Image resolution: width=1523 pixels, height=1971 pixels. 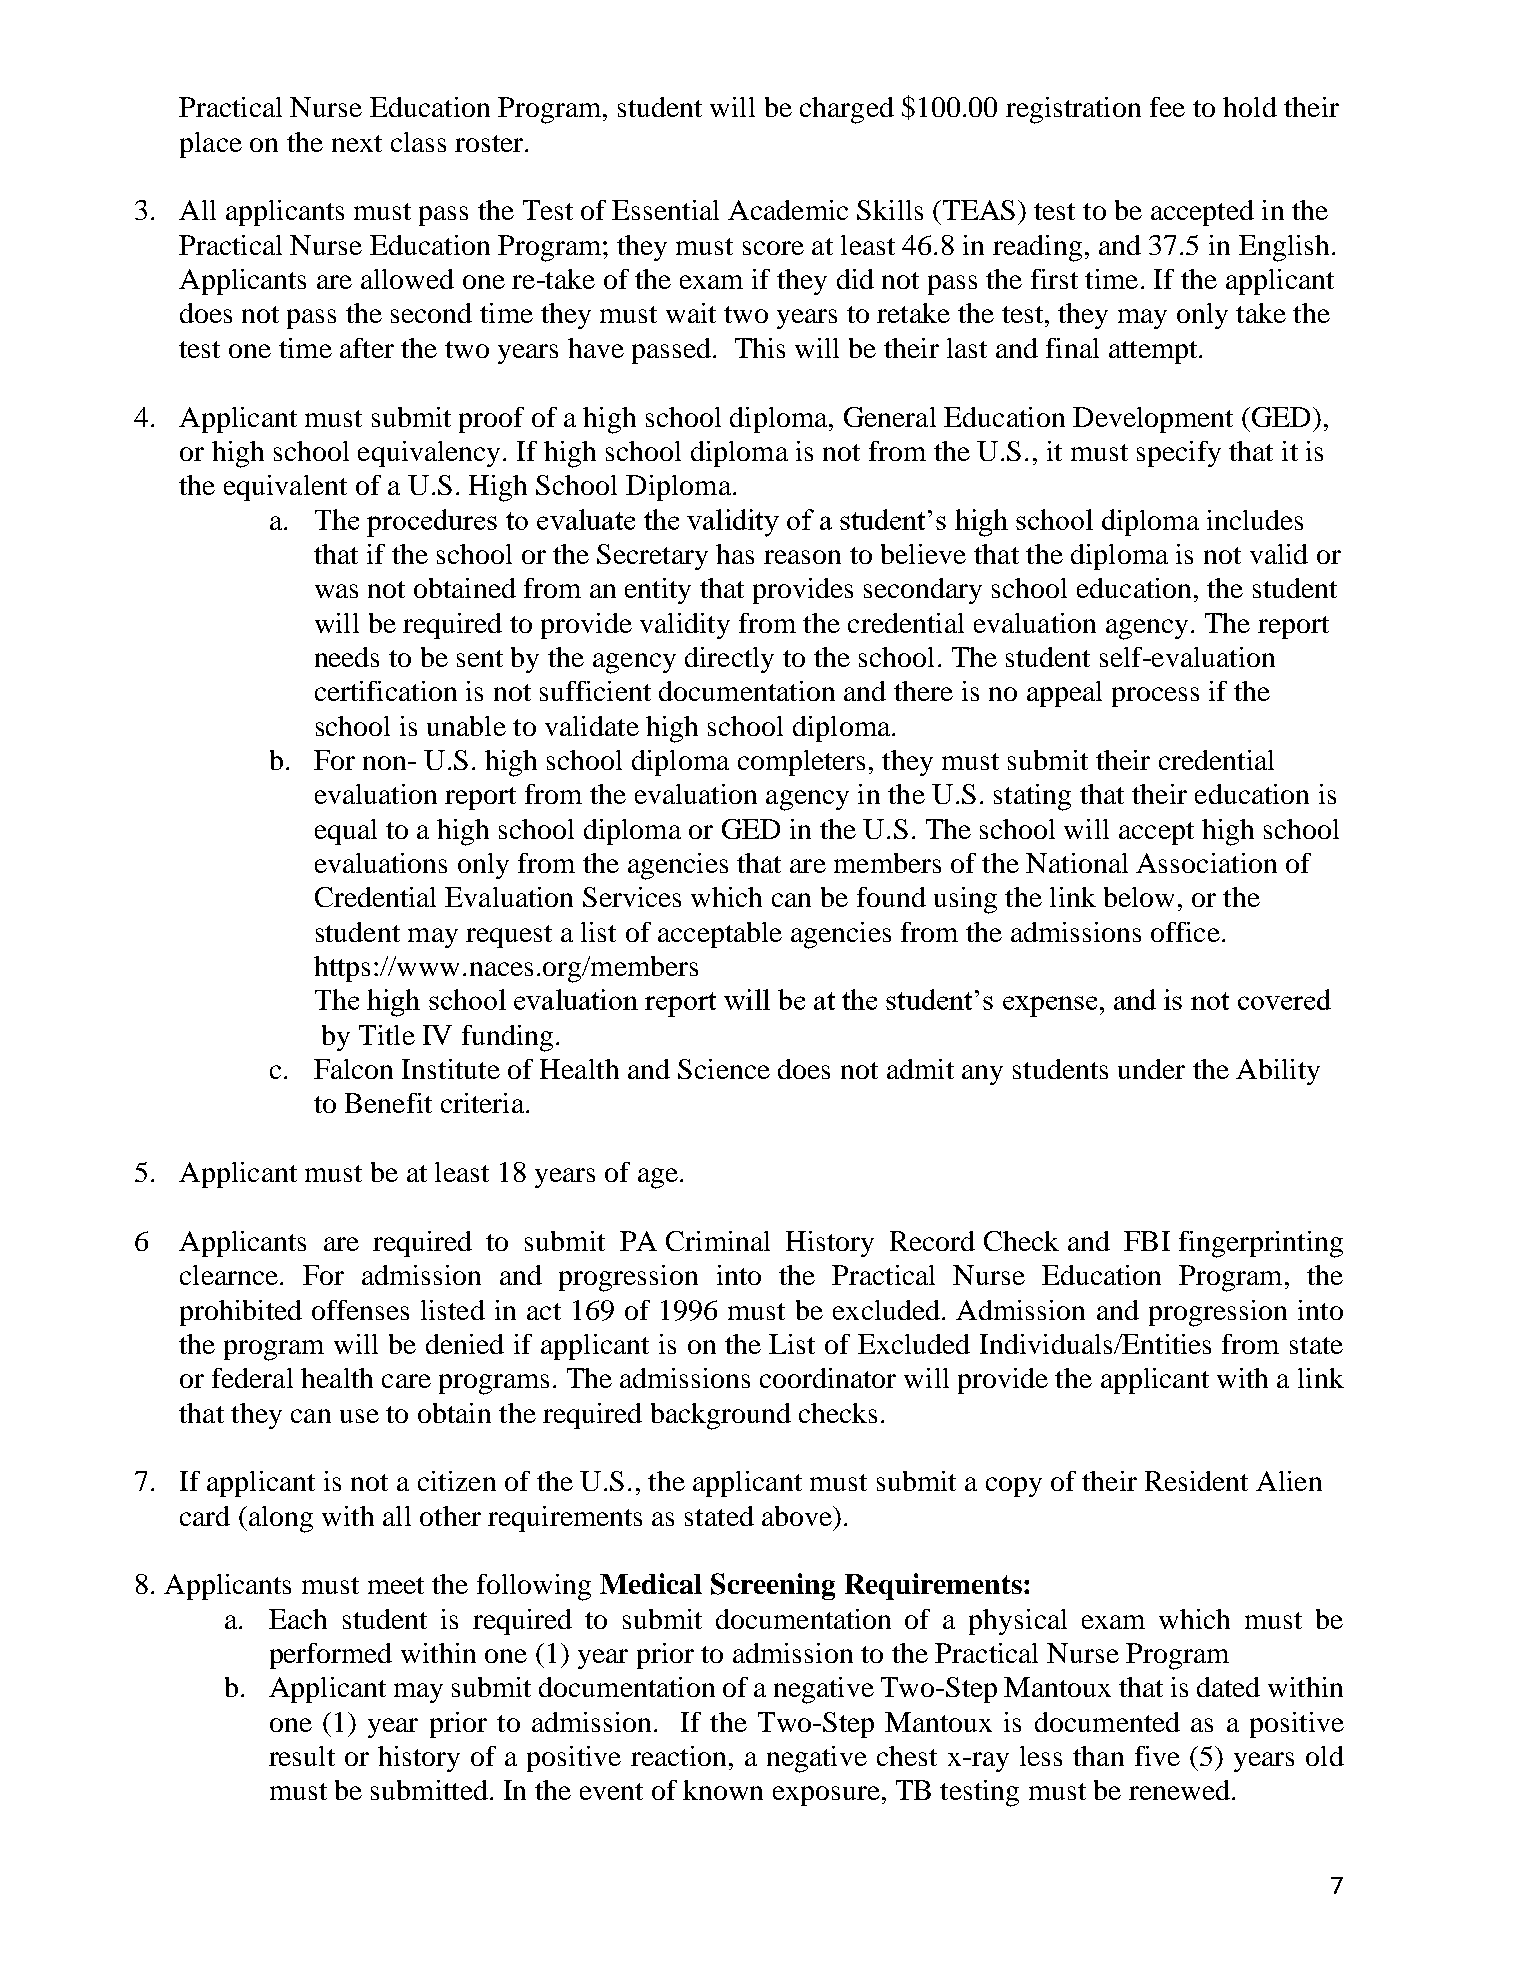 I want to click on fee, so click(x=1167, y=107).
